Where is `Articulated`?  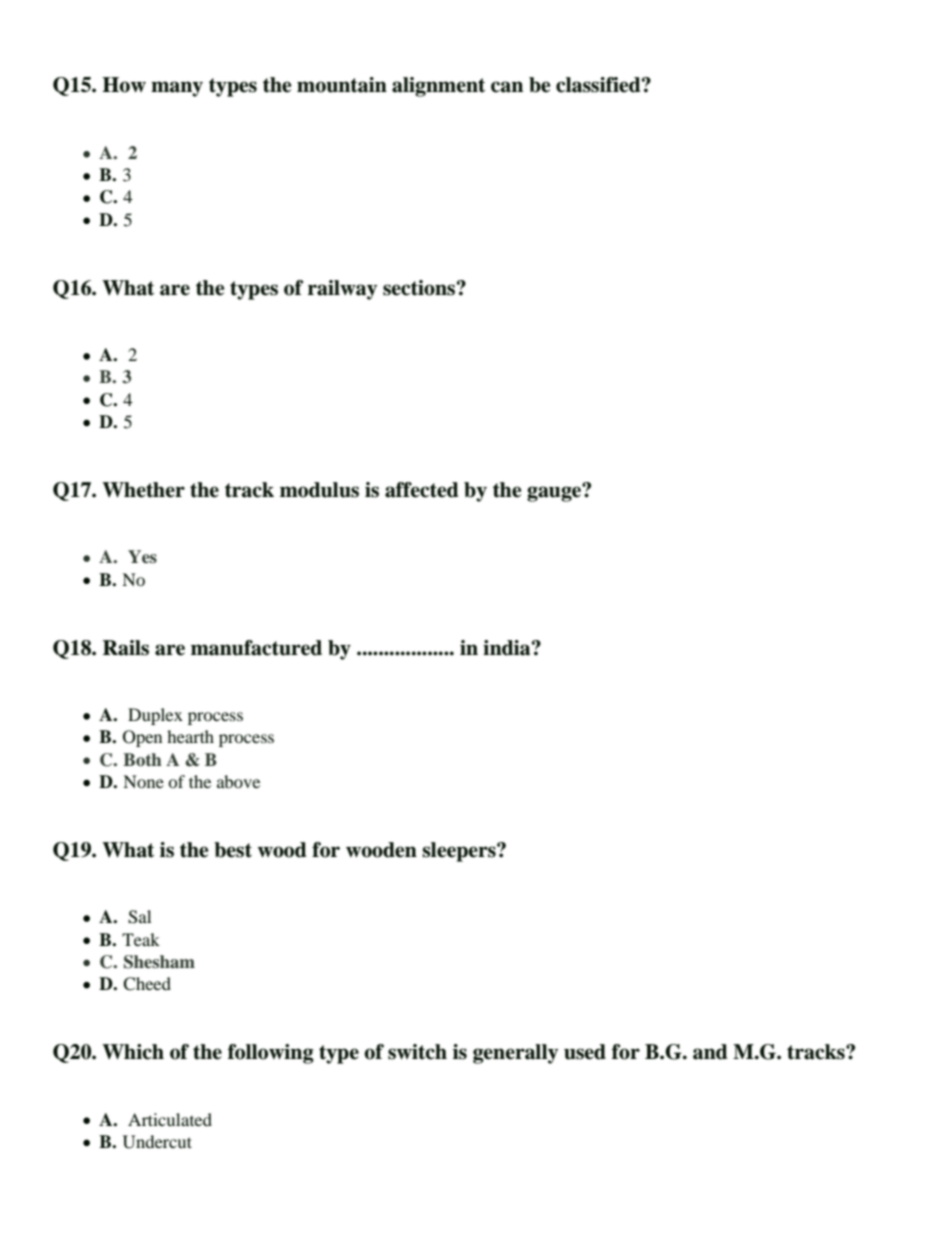 Articulated is located at coordinates (170, 1119).
